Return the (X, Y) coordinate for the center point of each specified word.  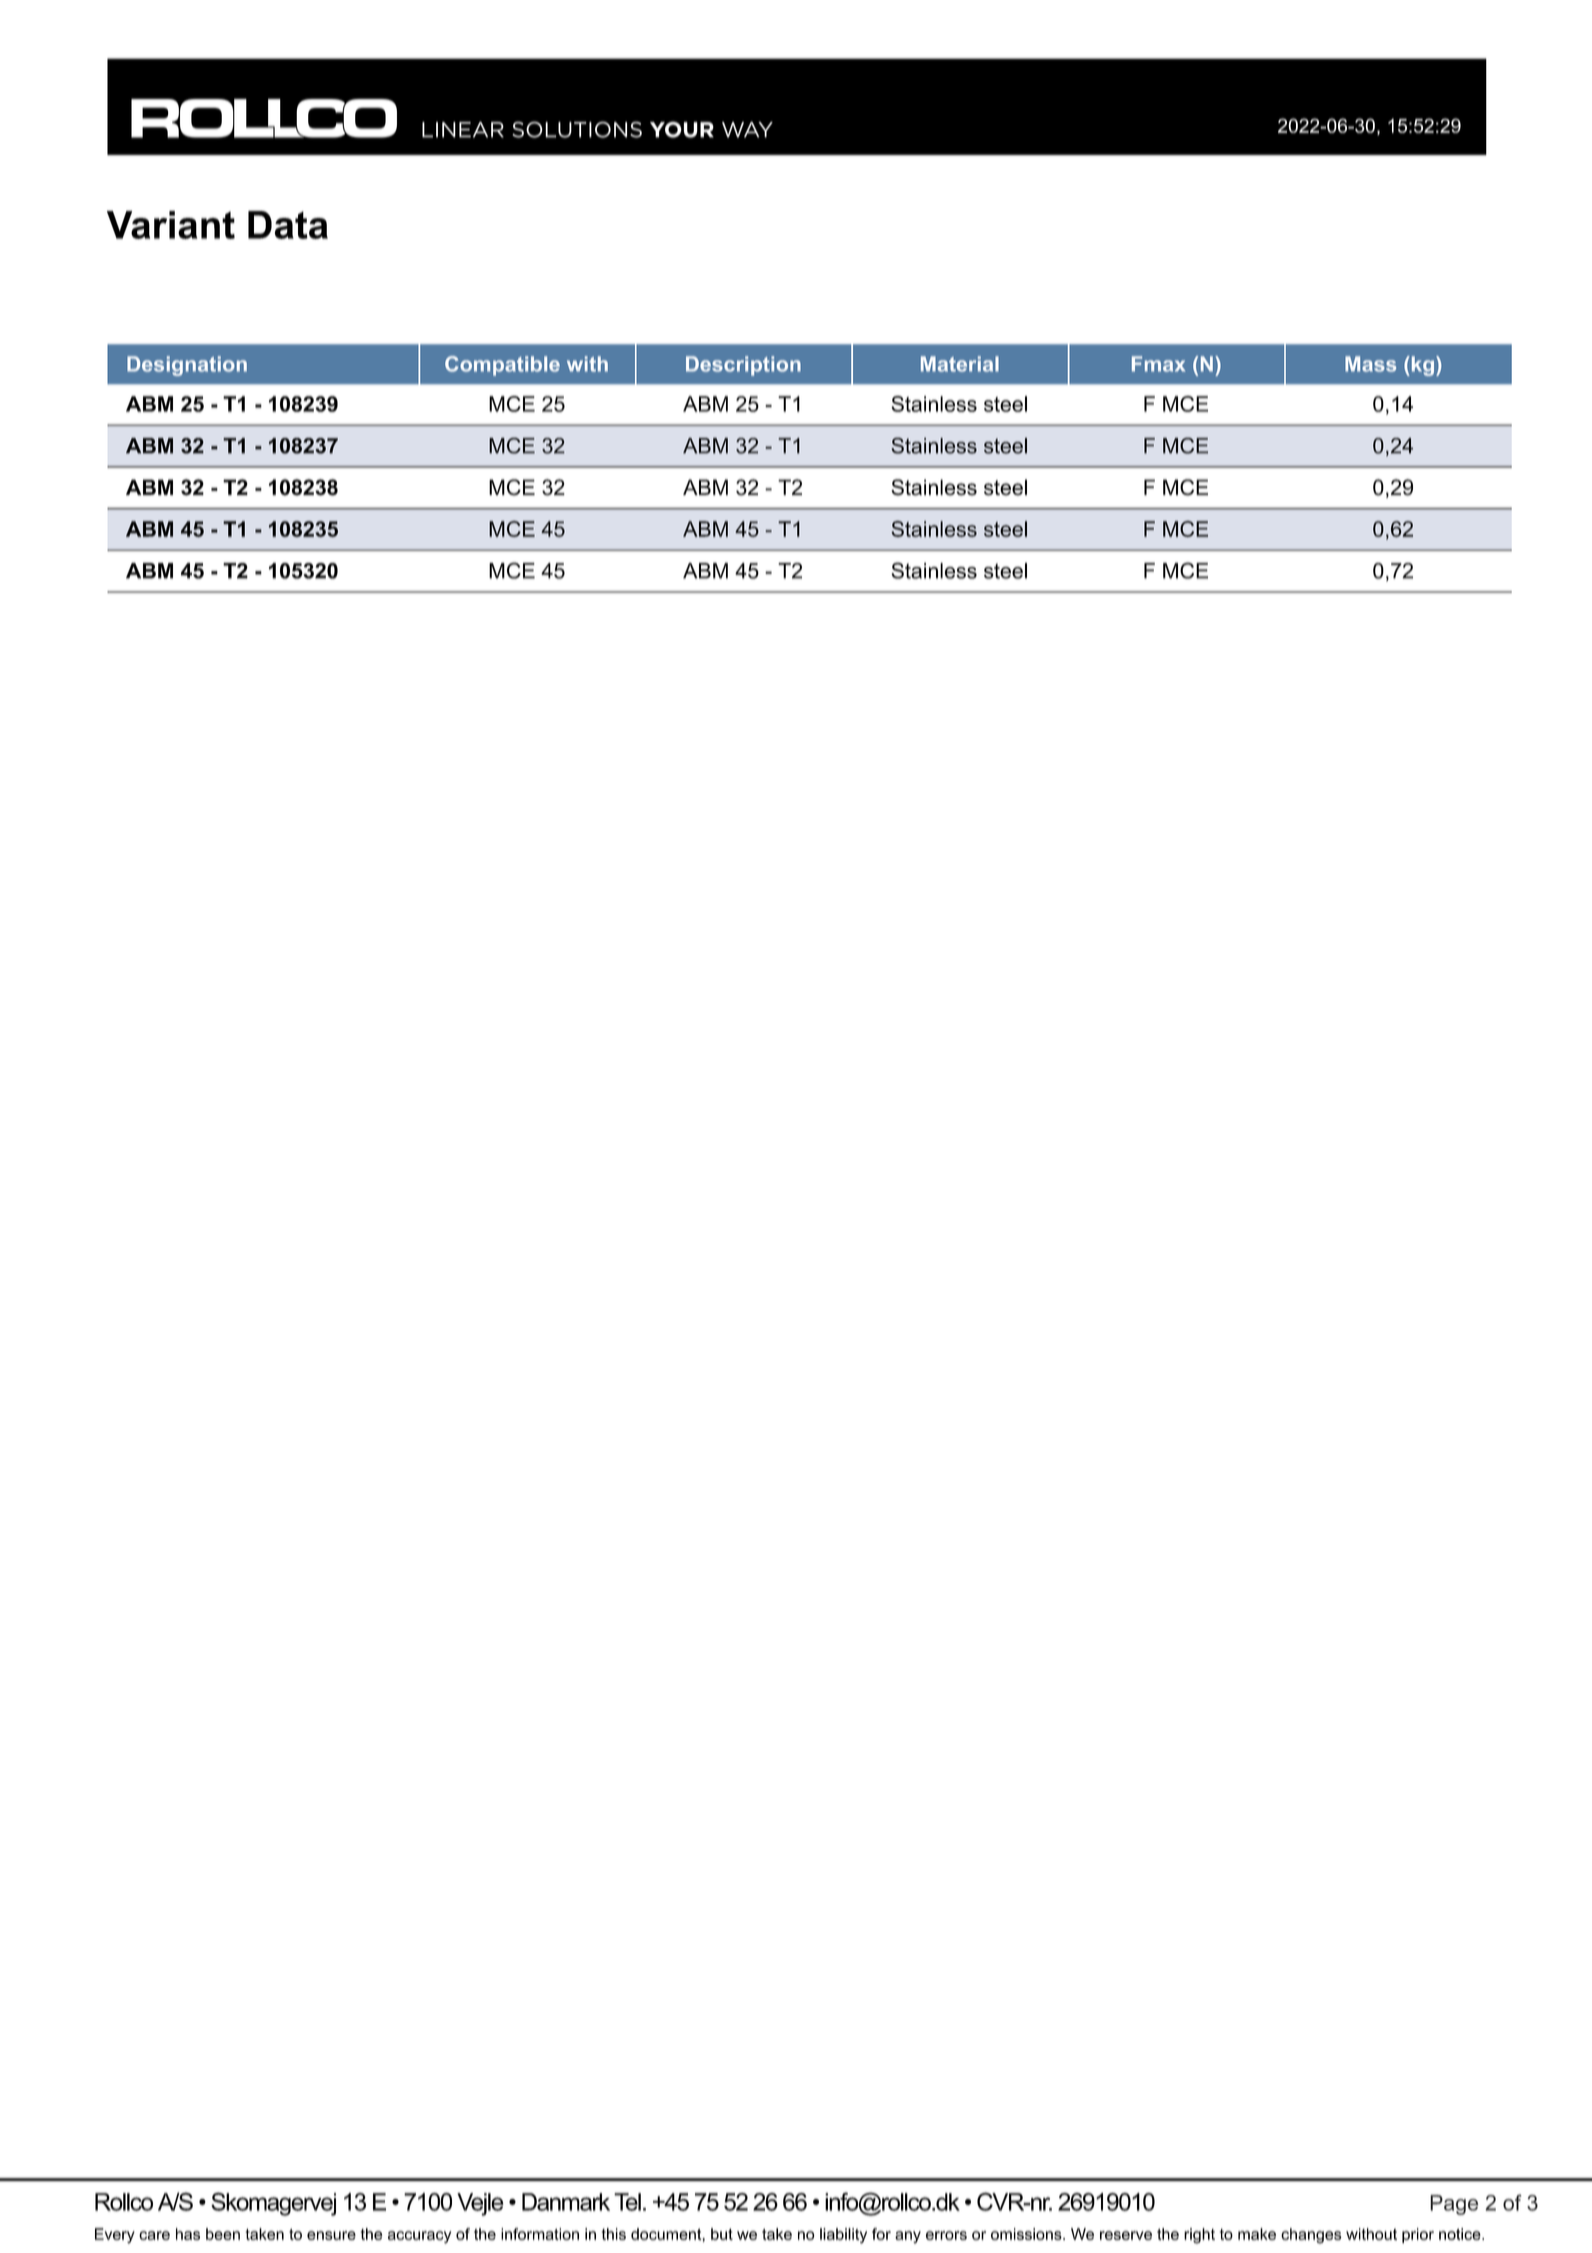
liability (843, 2236)
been (223, 2234)
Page (1454, 2205)
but (722, 2234)
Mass (1370, 364)
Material (960, 364)
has (188, 2234)
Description (743, 366)
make (1257, 2234)
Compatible (502, 366)
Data (288, 225)
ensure (331, 2235)
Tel (627, 2202)
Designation (187, 366)
